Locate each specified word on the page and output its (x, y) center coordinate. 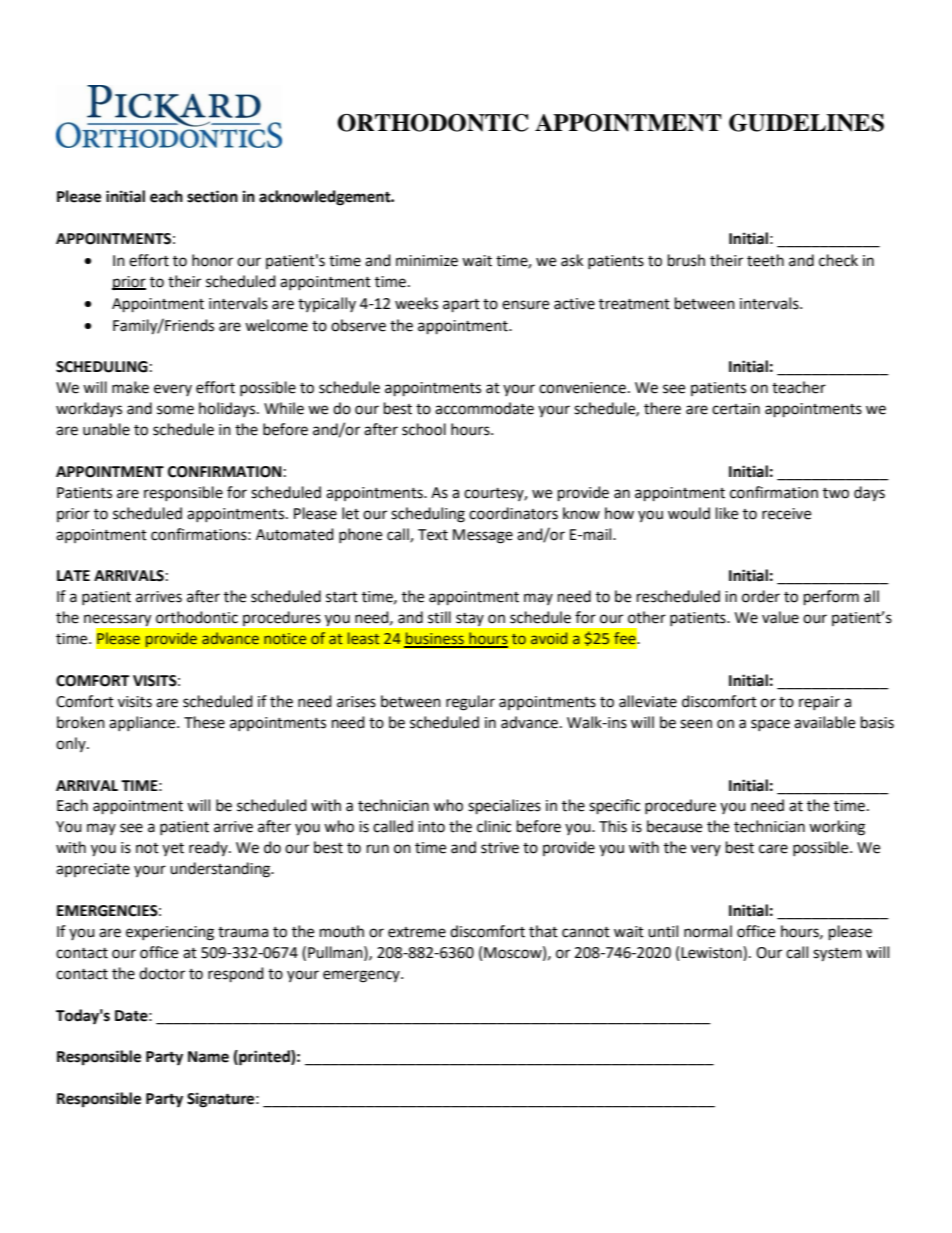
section (212, 196)
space (770, 725)
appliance (143, 723)
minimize (427, 261)
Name (208, 1057)
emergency (362, 976)
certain (736, 409)
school (424, 429)
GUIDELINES (806, 123)
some (175, 410)
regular (470, 703)
